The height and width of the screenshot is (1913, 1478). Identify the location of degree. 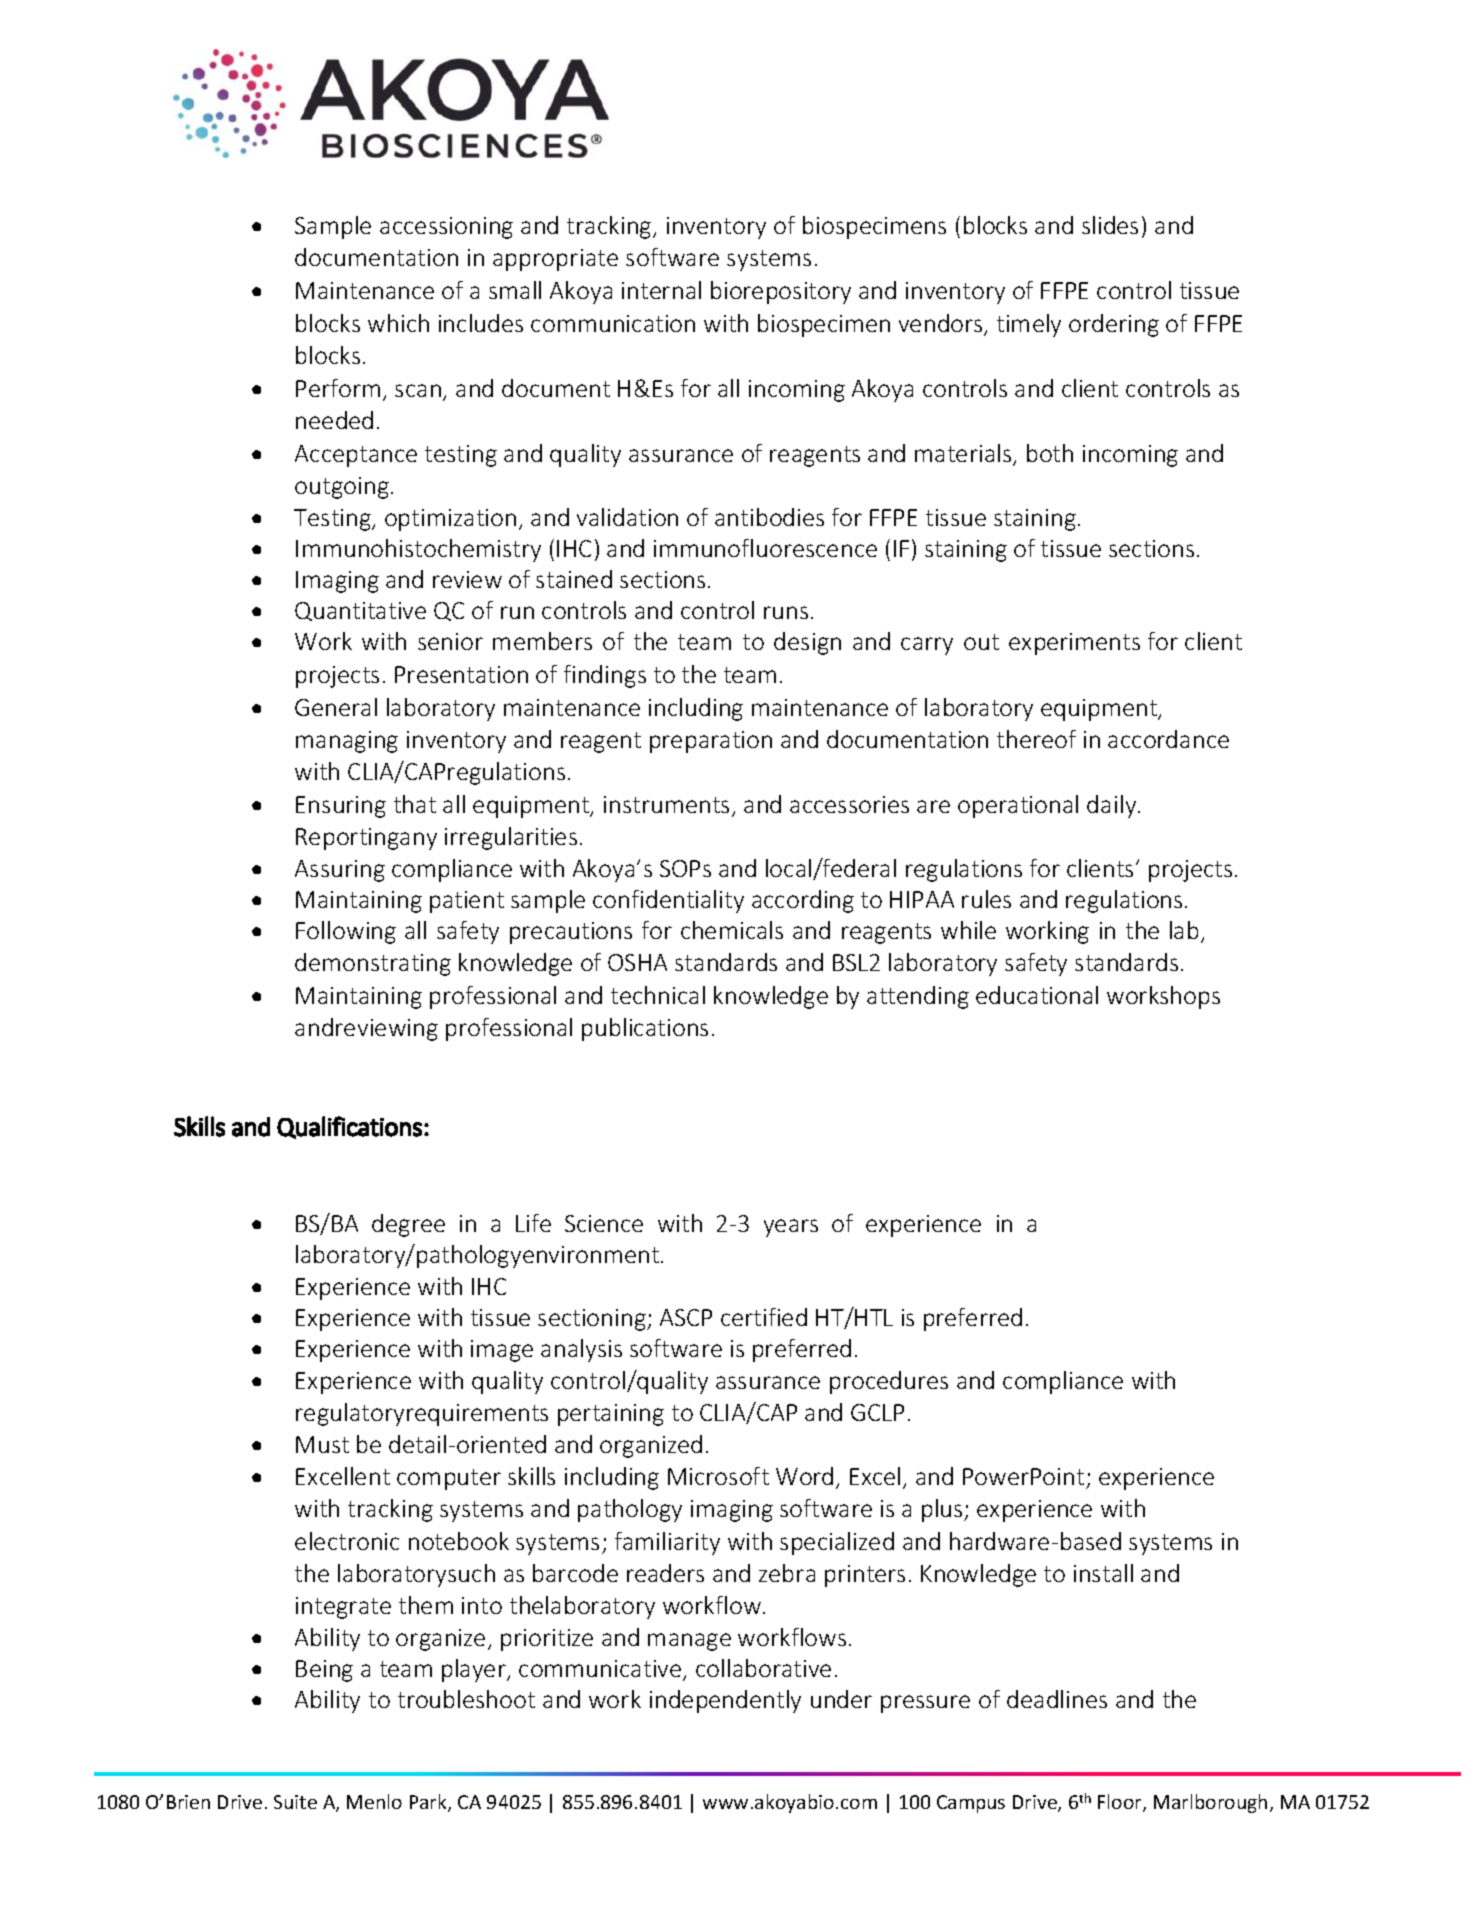
(408, 1225).
